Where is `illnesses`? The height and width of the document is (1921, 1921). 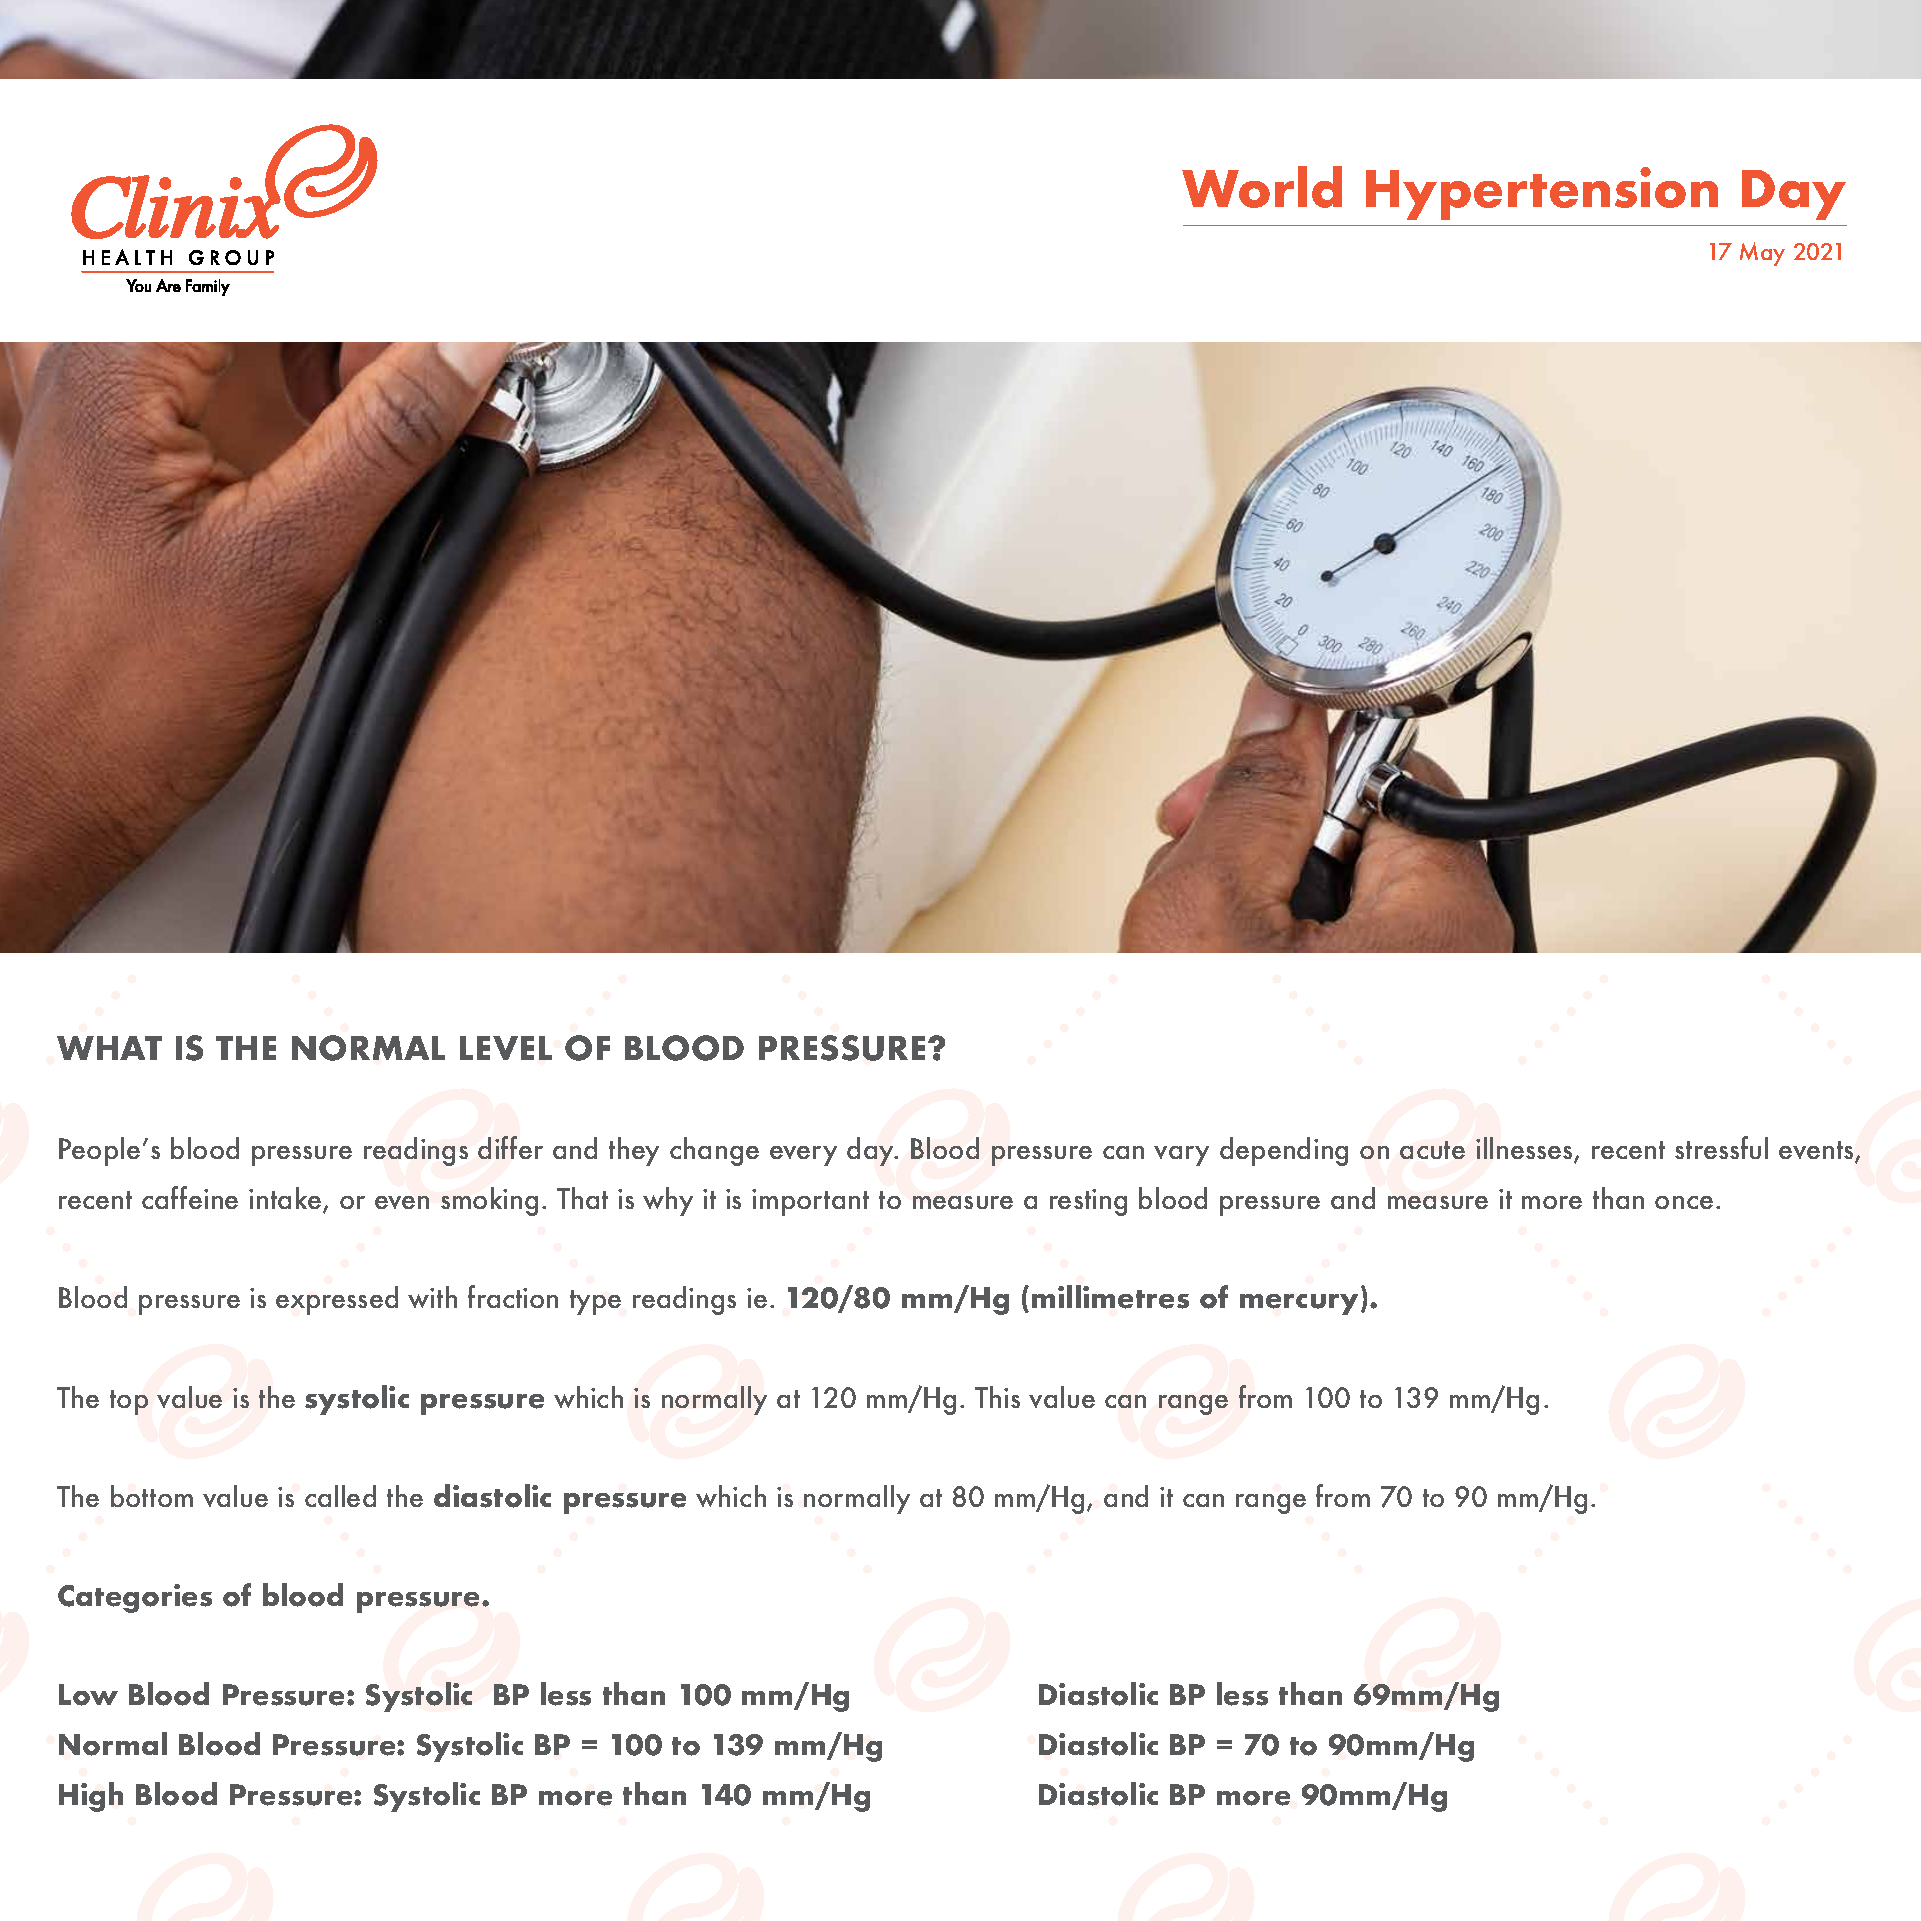 illnesses is located at coordinates (1525, 1150).
